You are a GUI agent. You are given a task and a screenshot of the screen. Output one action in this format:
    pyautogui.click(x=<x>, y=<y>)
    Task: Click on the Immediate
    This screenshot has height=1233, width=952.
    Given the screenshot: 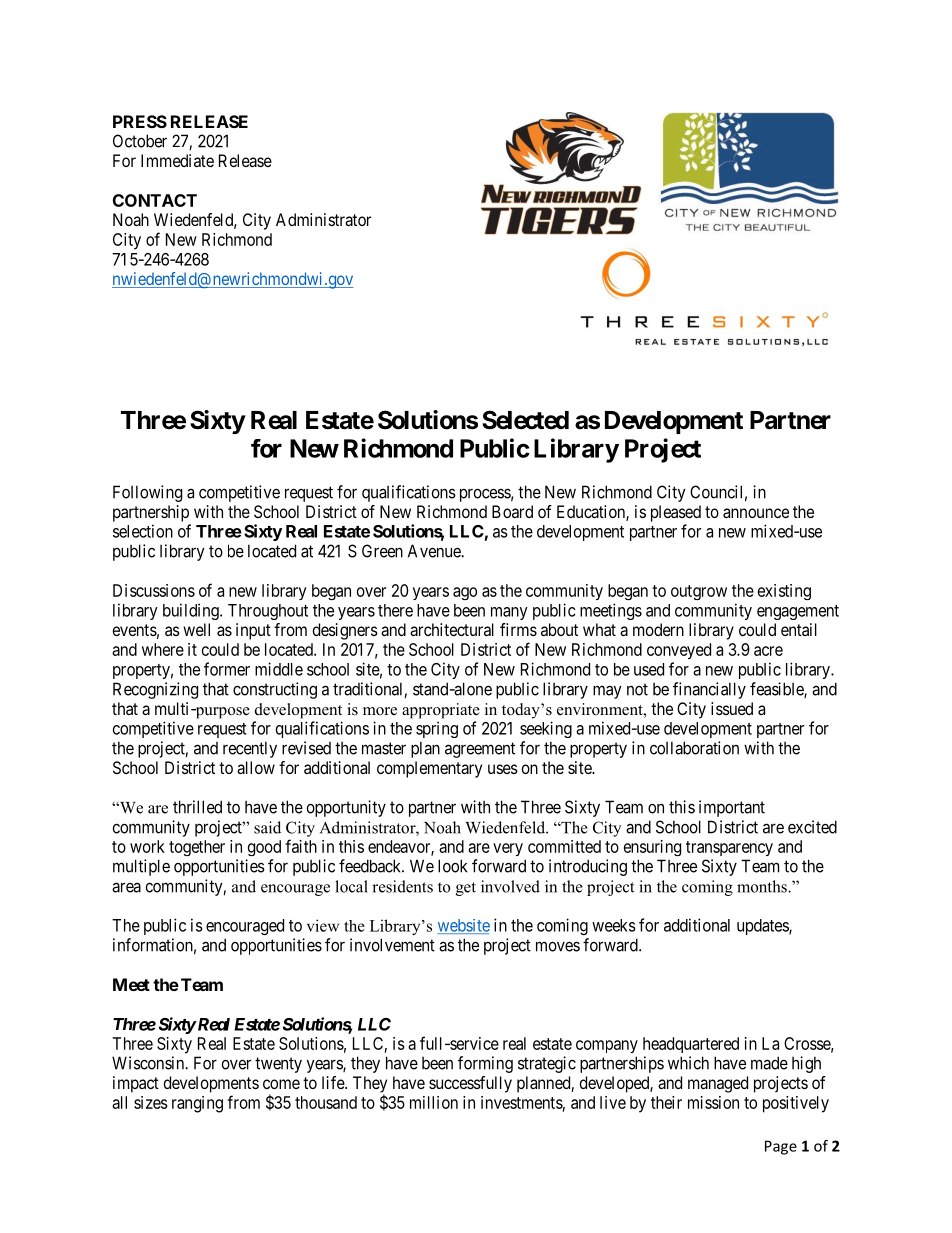 What is the action you would take?
    pyautogui.click(x=177, y=160)
